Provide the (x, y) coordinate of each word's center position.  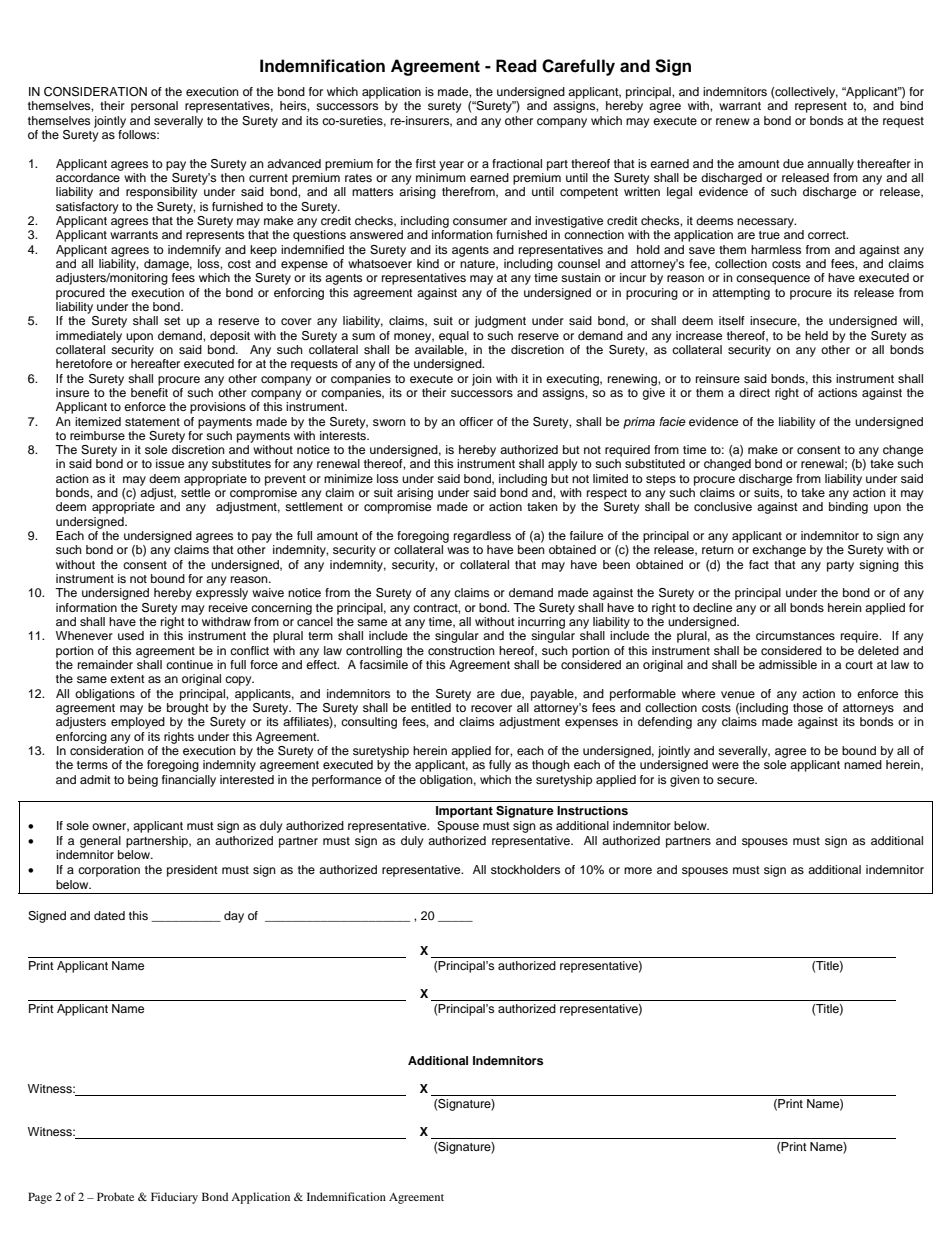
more (638, 870)
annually (830, 165)
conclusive (723, 506)
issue (170, 463)
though (551, 766)
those (808, 707)
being (143, 781)
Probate (115, 1196)
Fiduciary (174, 1198)
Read (516, 66)
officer (476, 421)
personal (154, 107)
